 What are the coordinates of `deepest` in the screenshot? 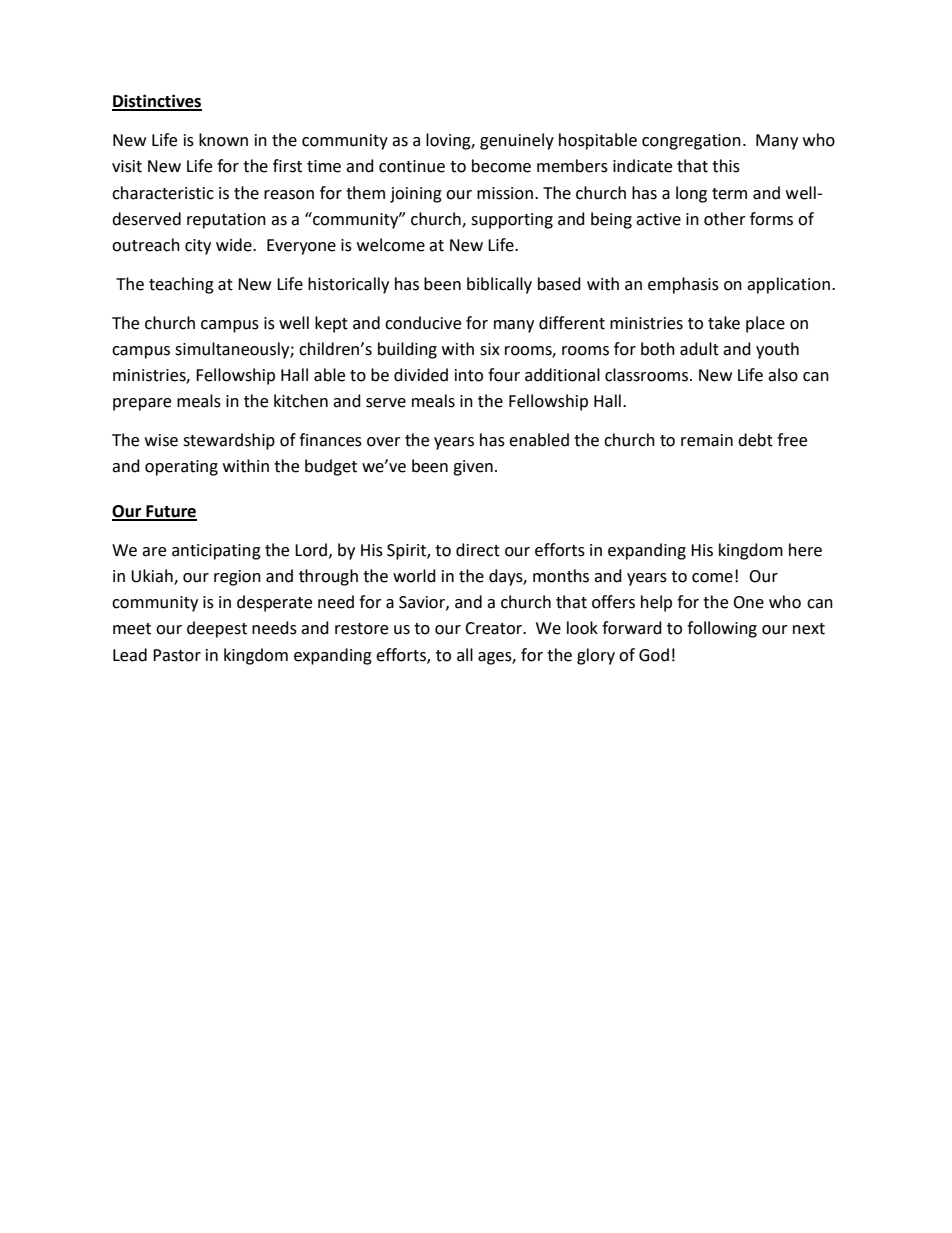 It's located at (217, 629).
